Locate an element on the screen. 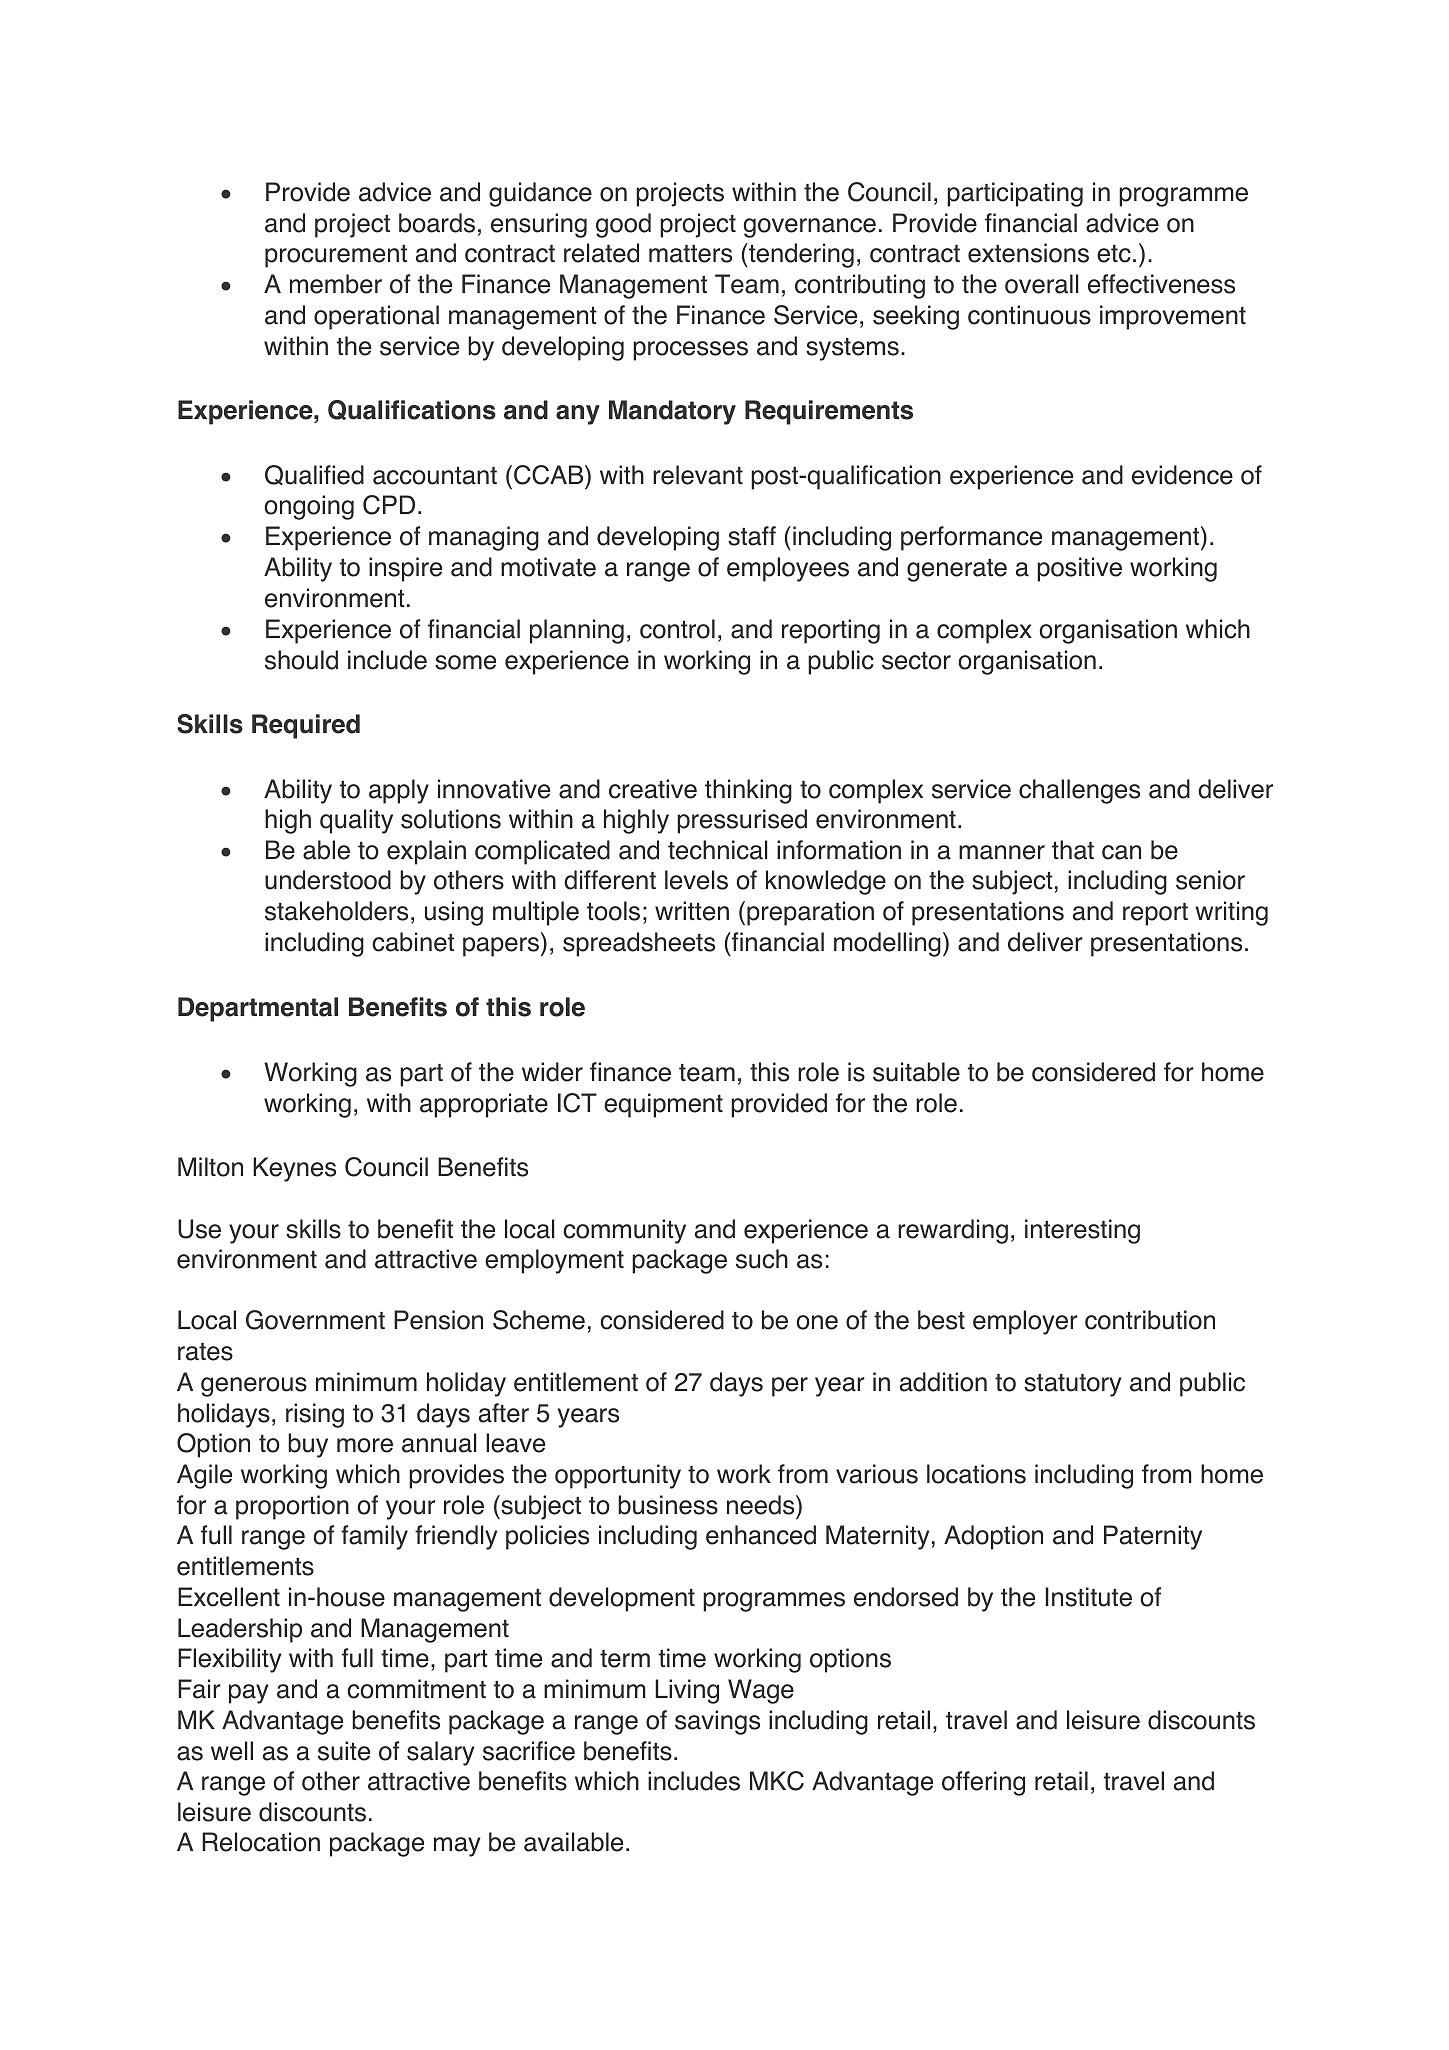 This screenshot has width=1449, height=2050. thinking is located at coordinates (748, 791).
